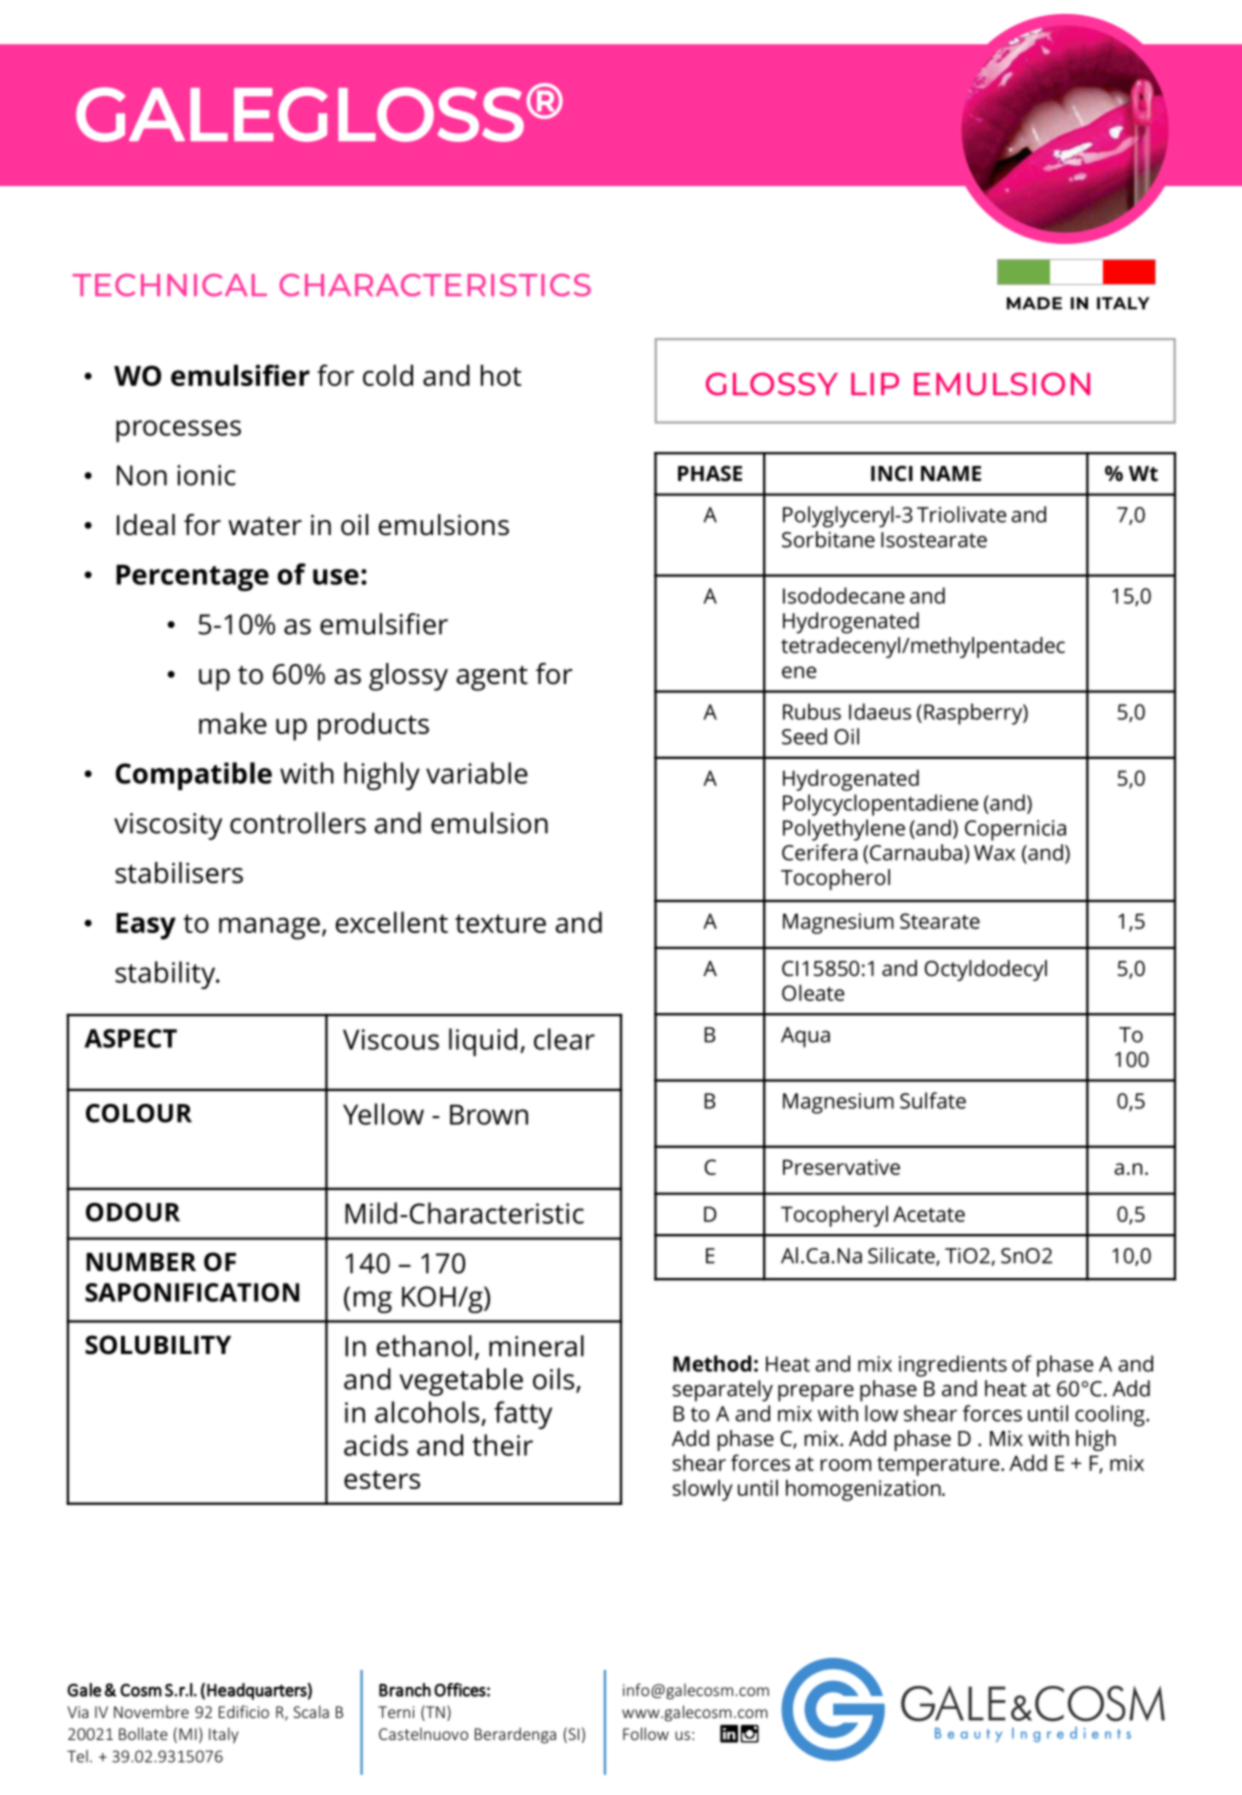  What do you see at coordinates (1034, 303) in the page?
I see `MADE` at bounding box center [1034, 303].
